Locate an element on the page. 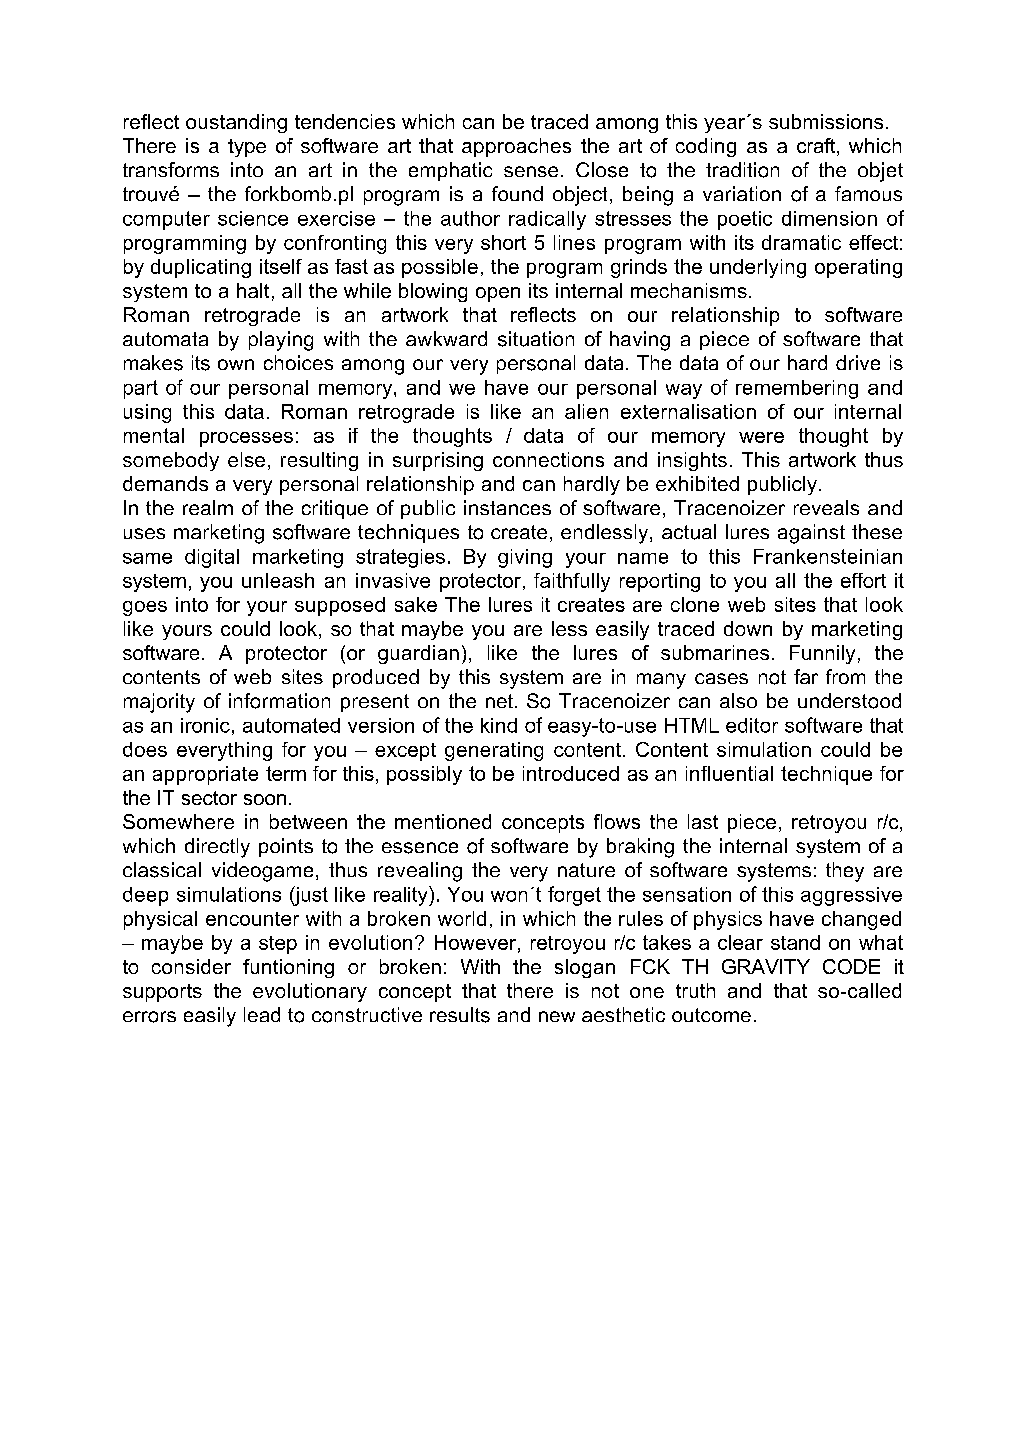 The image size is (1026, 1452). against is located at coordinates (811, 534).
